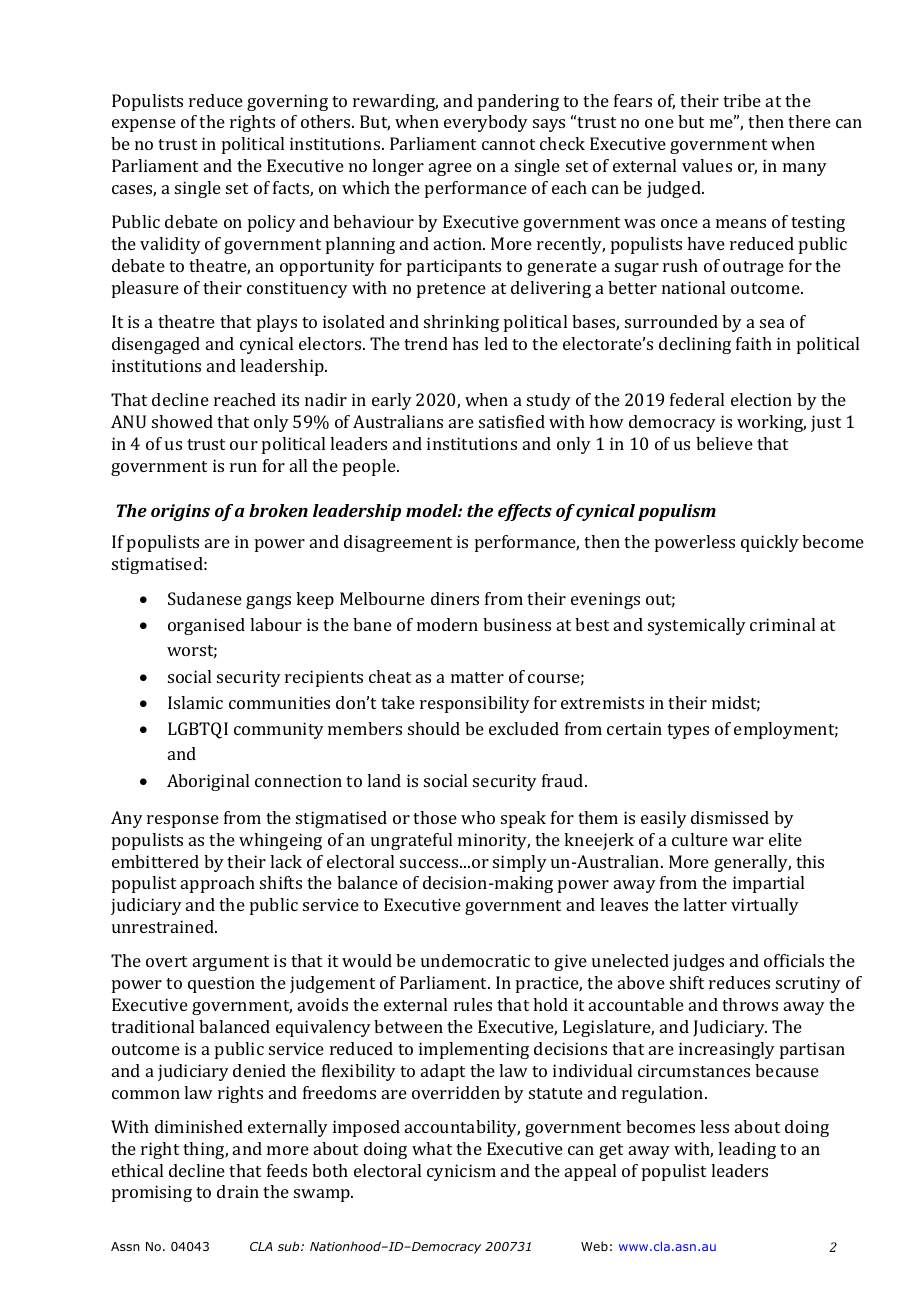 Image resolution: width=924 pixels, height=1308 pixels. Describe the element at coordinates (698, 962) in the image. I see `judges` at that location.
